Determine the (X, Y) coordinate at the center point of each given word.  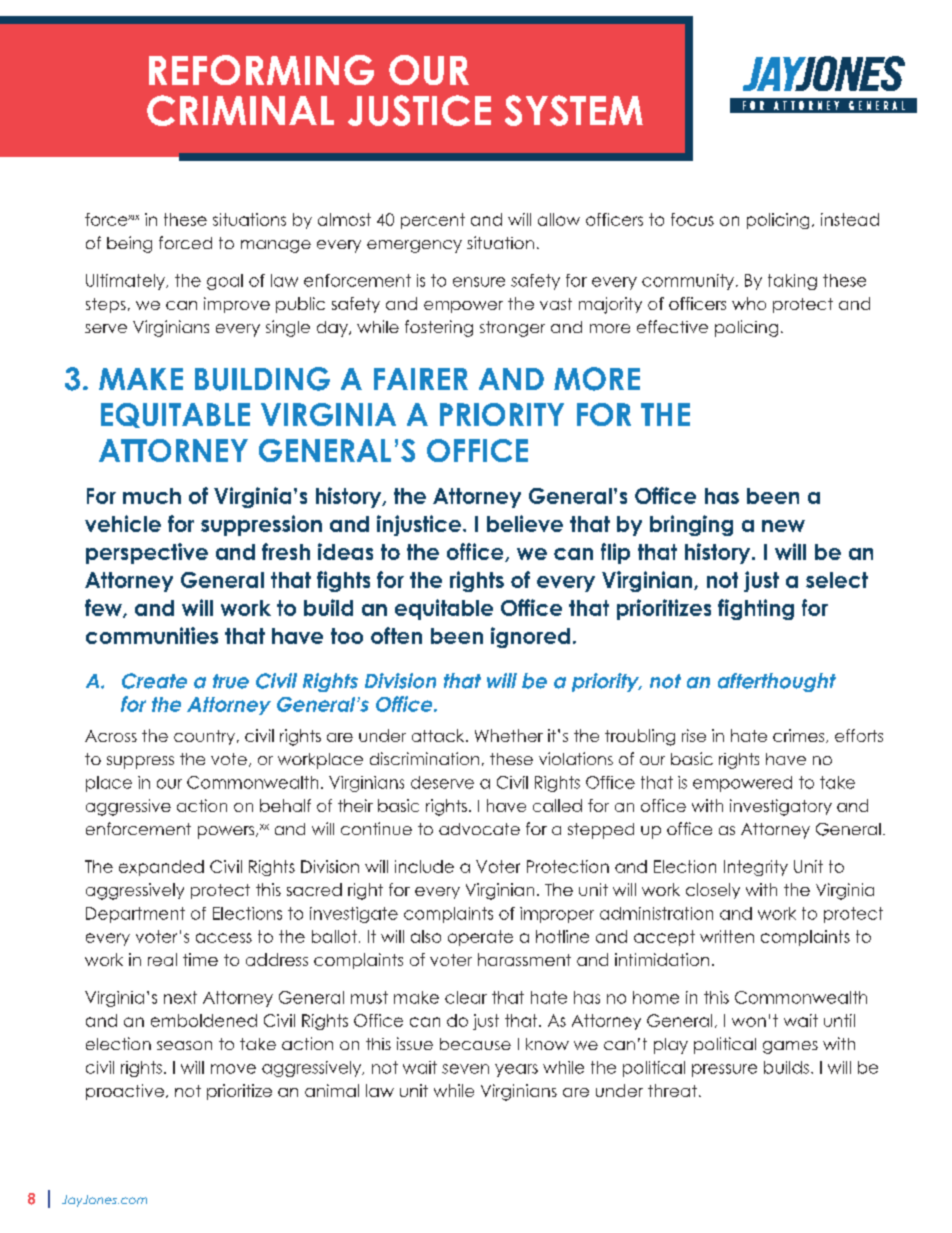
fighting (756, 609)
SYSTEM (574, 110)
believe (525, 523)
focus (692, 219)
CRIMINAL (240, 110)
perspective (147, 553)
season (184, 1045)
